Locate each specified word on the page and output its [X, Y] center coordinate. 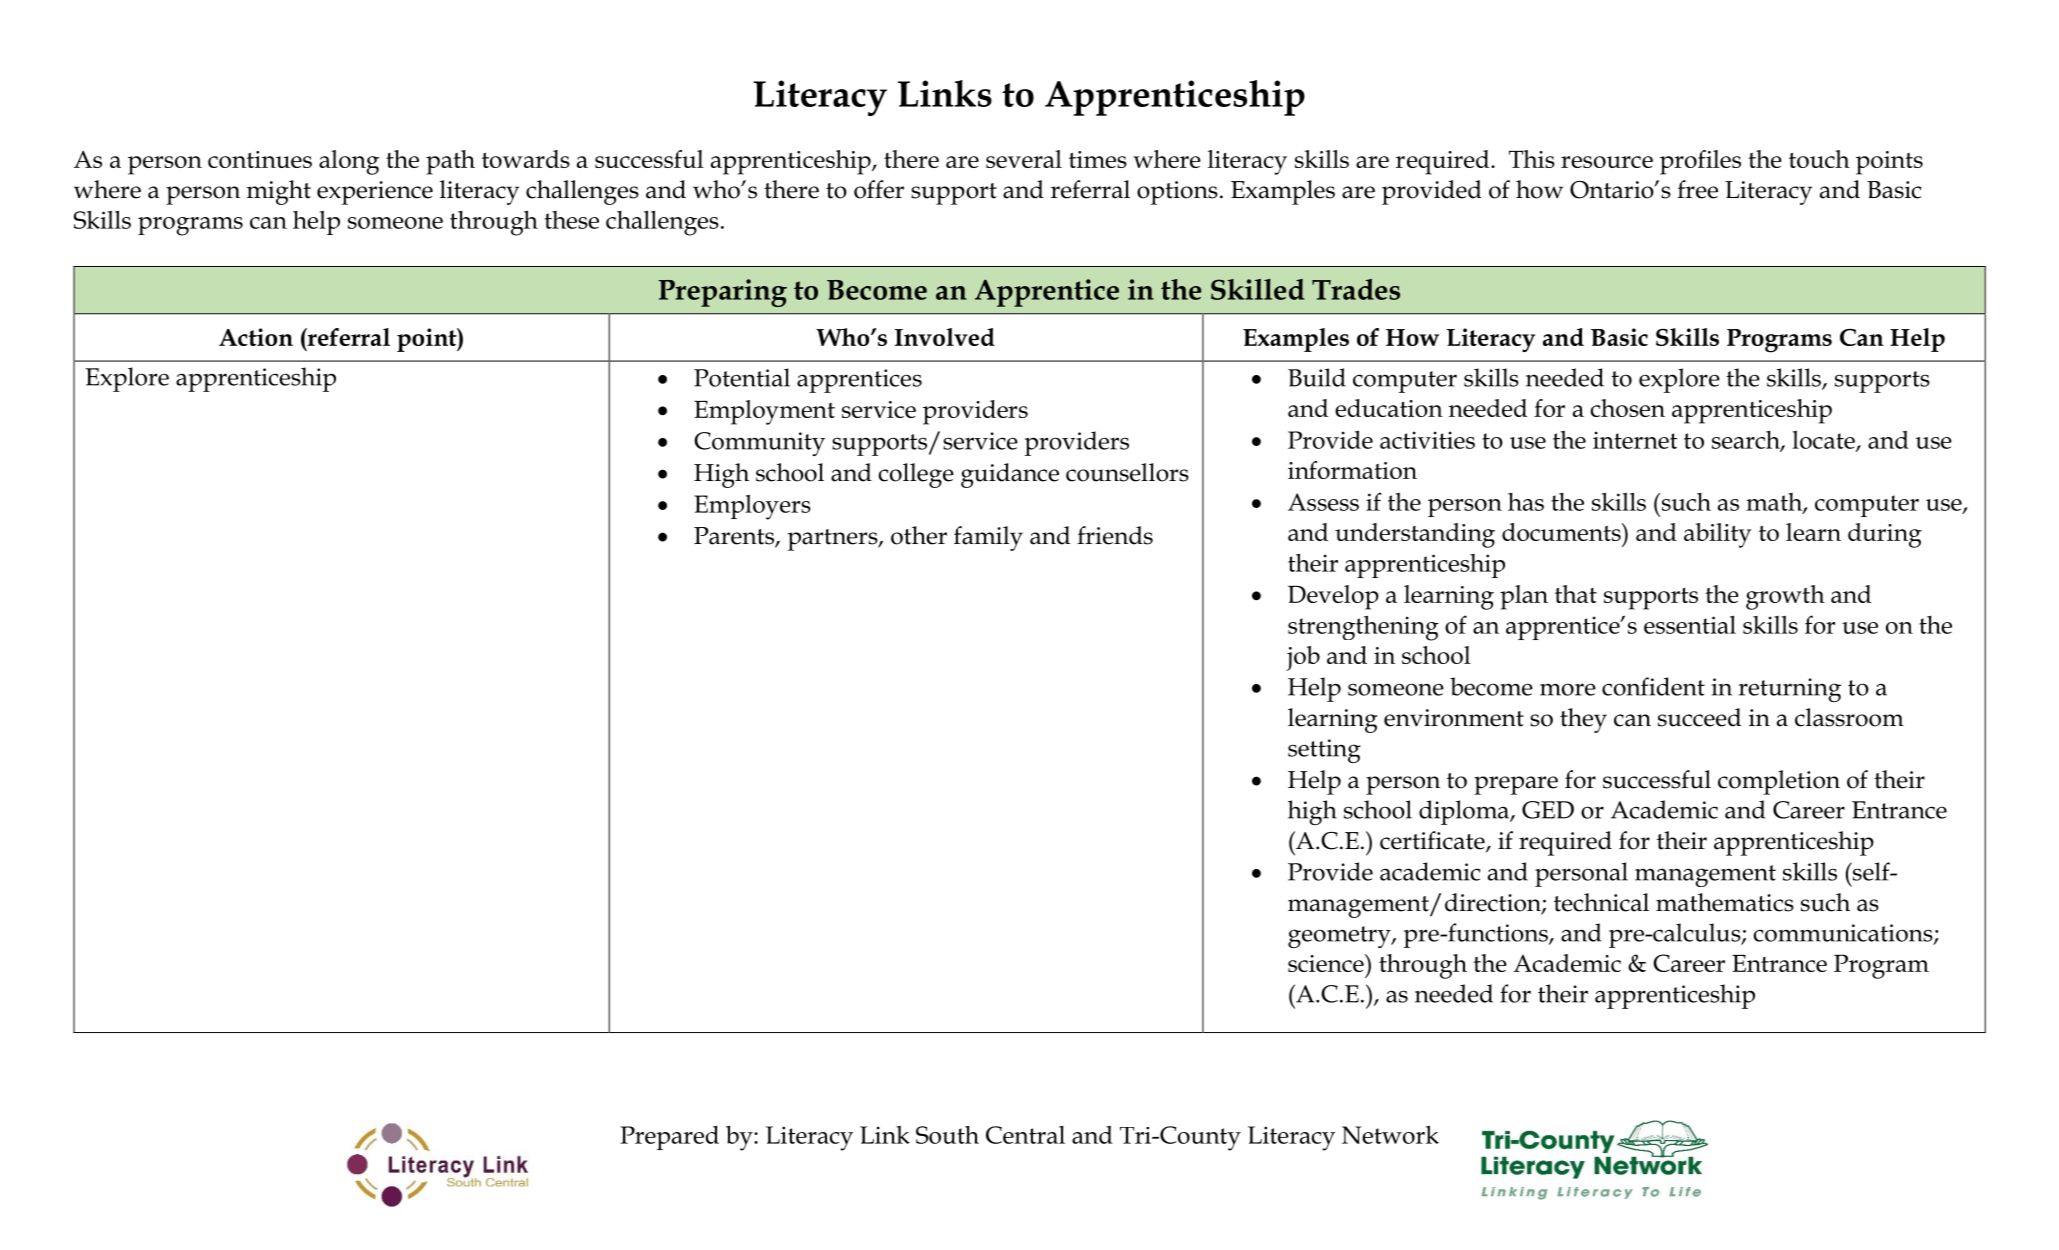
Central [1025, 1135]
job [1303, 658]
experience [375, 193]
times [1098, 159]
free [1697, 189]
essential [1690, 624]
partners [834, 540]
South [947, 1135]
